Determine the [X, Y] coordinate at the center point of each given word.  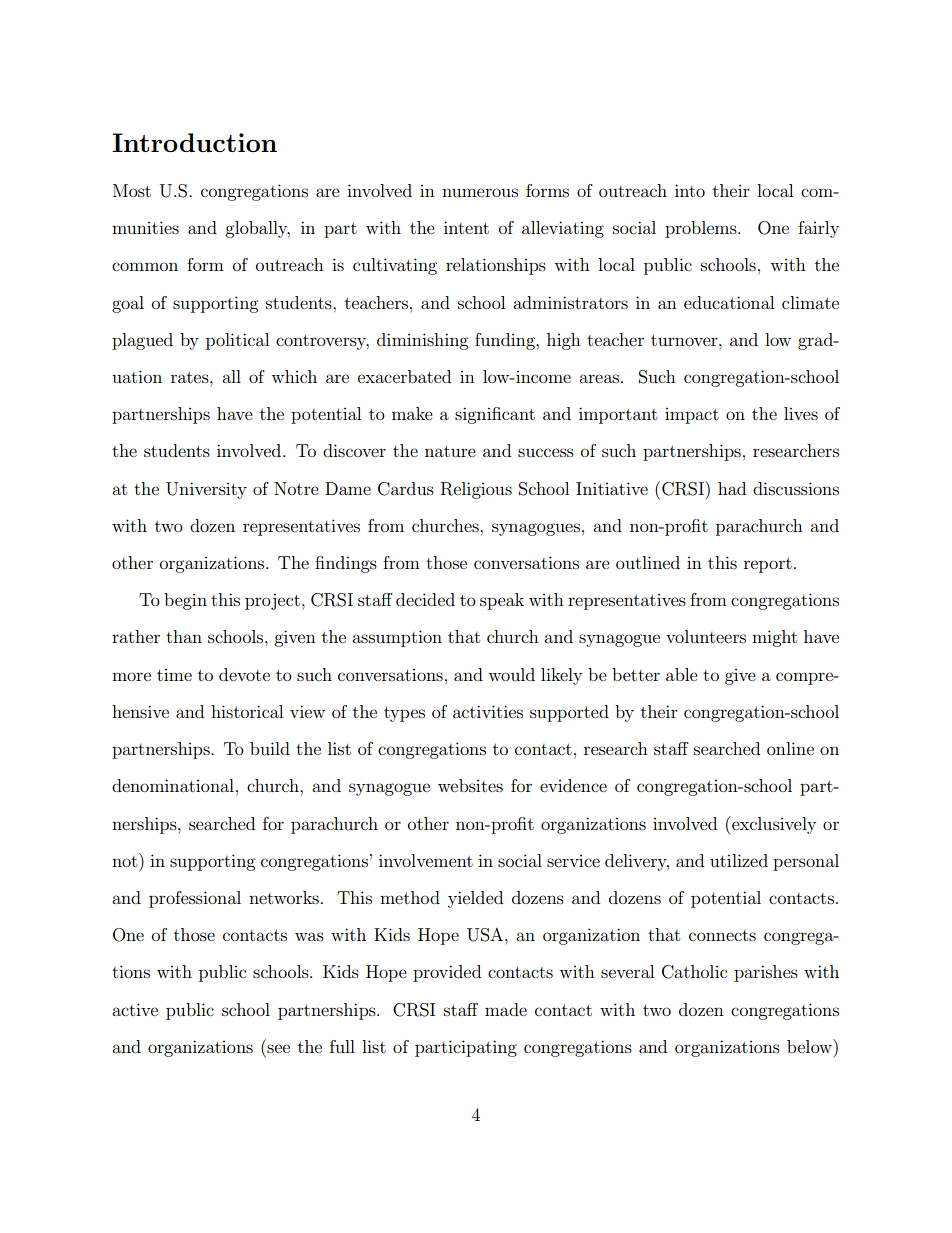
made [506, 1009]
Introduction [194, 142]
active [135, 1009]
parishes [766, 973]
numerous [480, 192]
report [768, 565]
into [690, 190]
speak [502, 601]
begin [185, 601]
